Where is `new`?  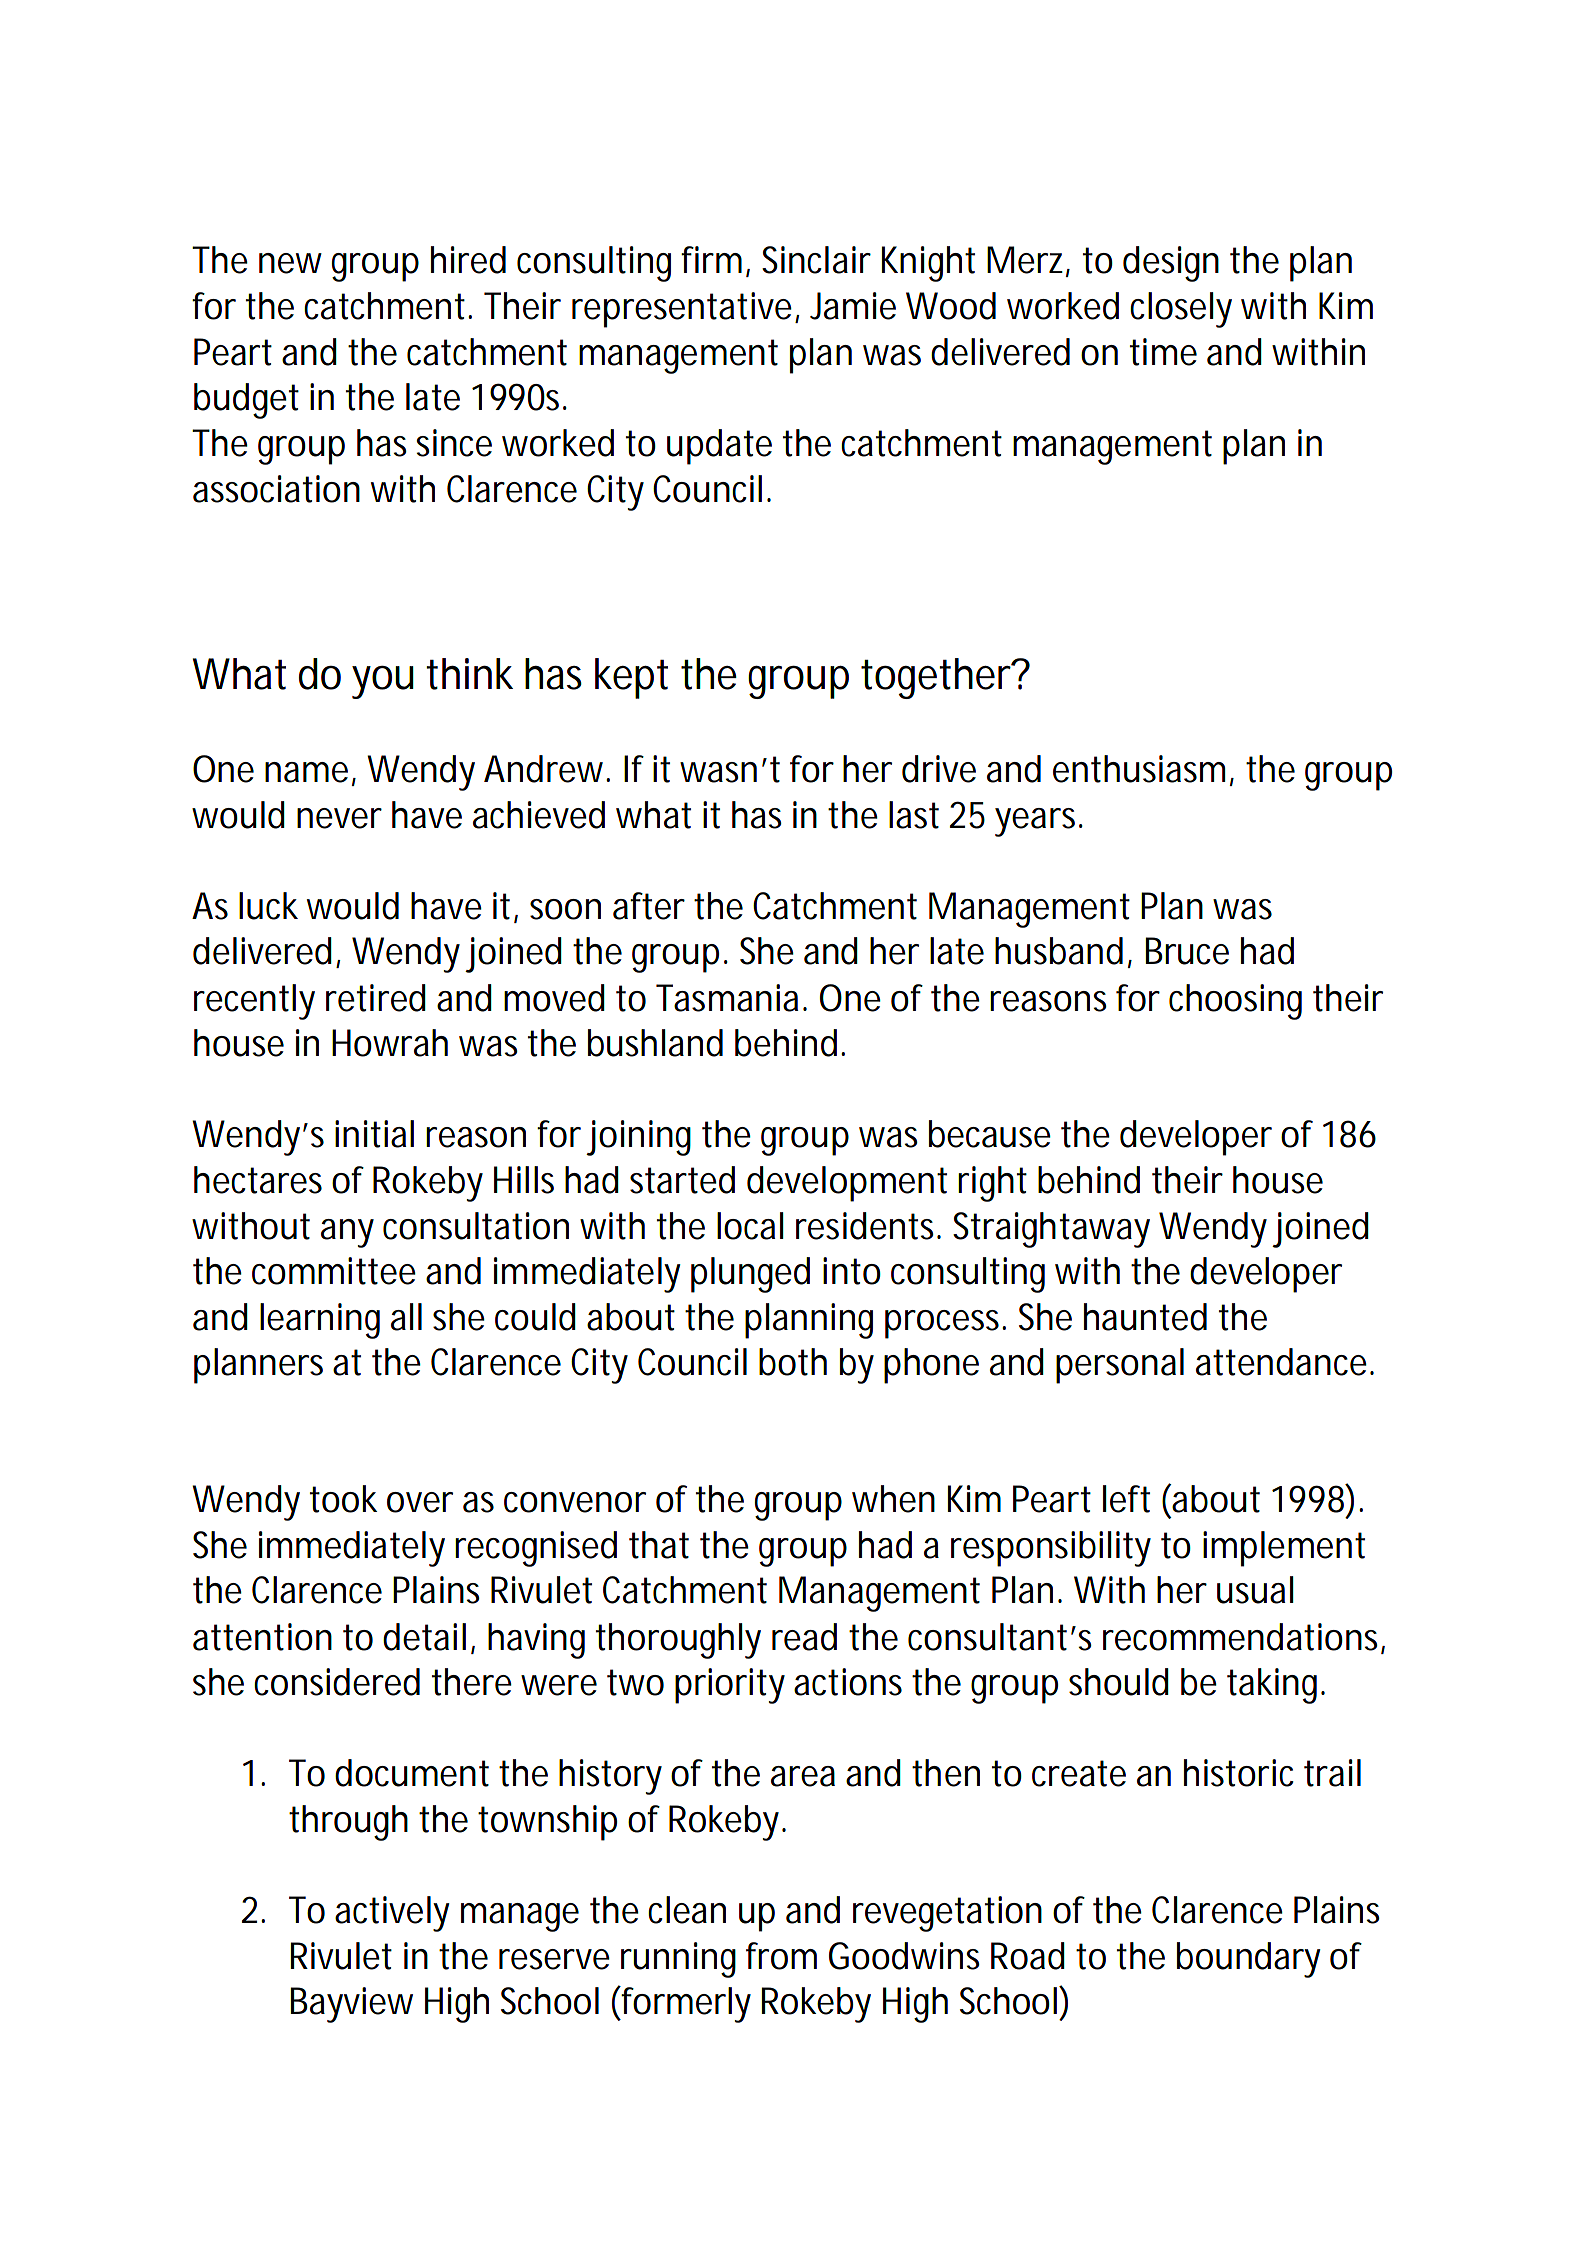
new is located at coordinates (290, 263).
